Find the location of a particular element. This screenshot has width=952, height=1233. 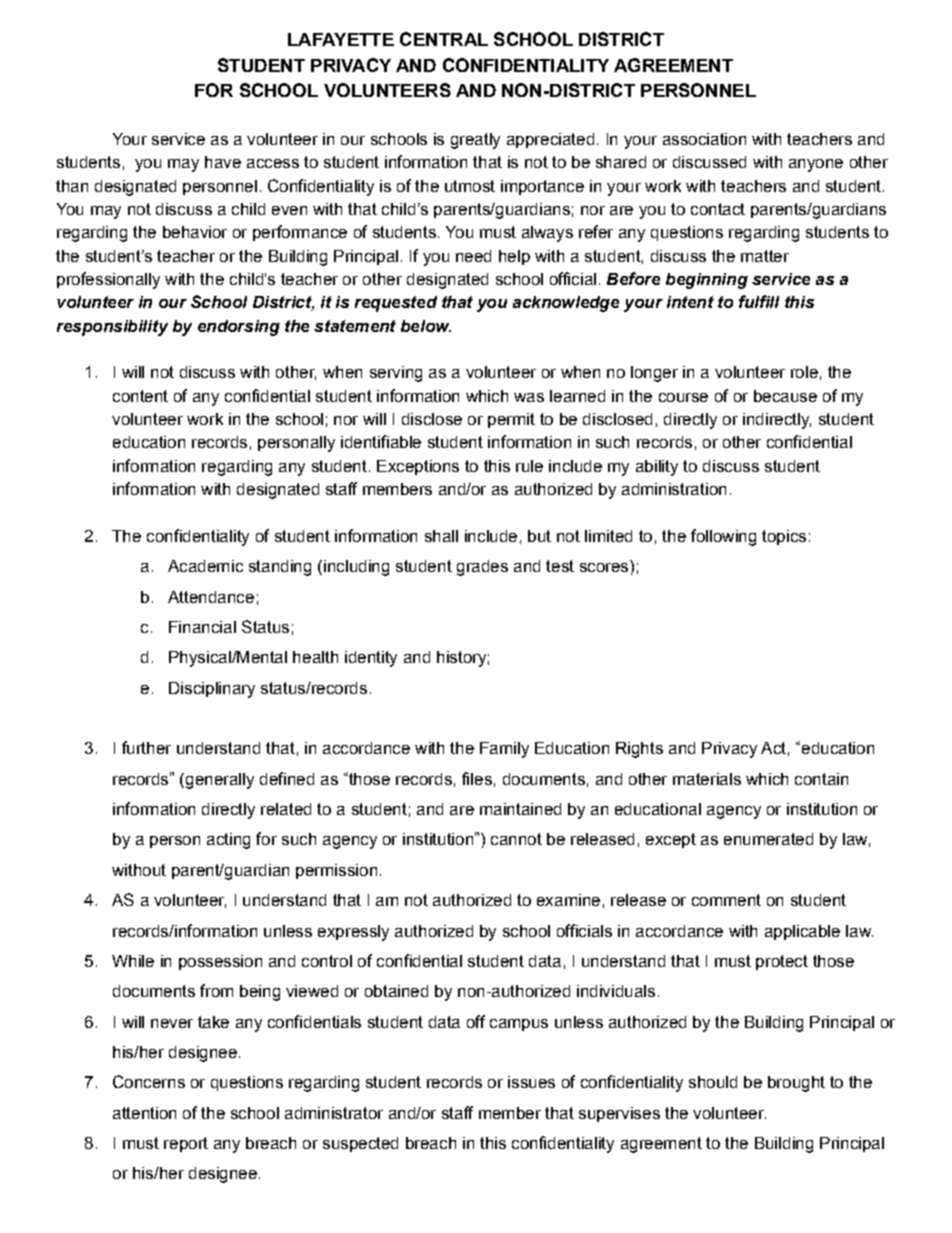

attention is located at coordinates (144, 1113).
